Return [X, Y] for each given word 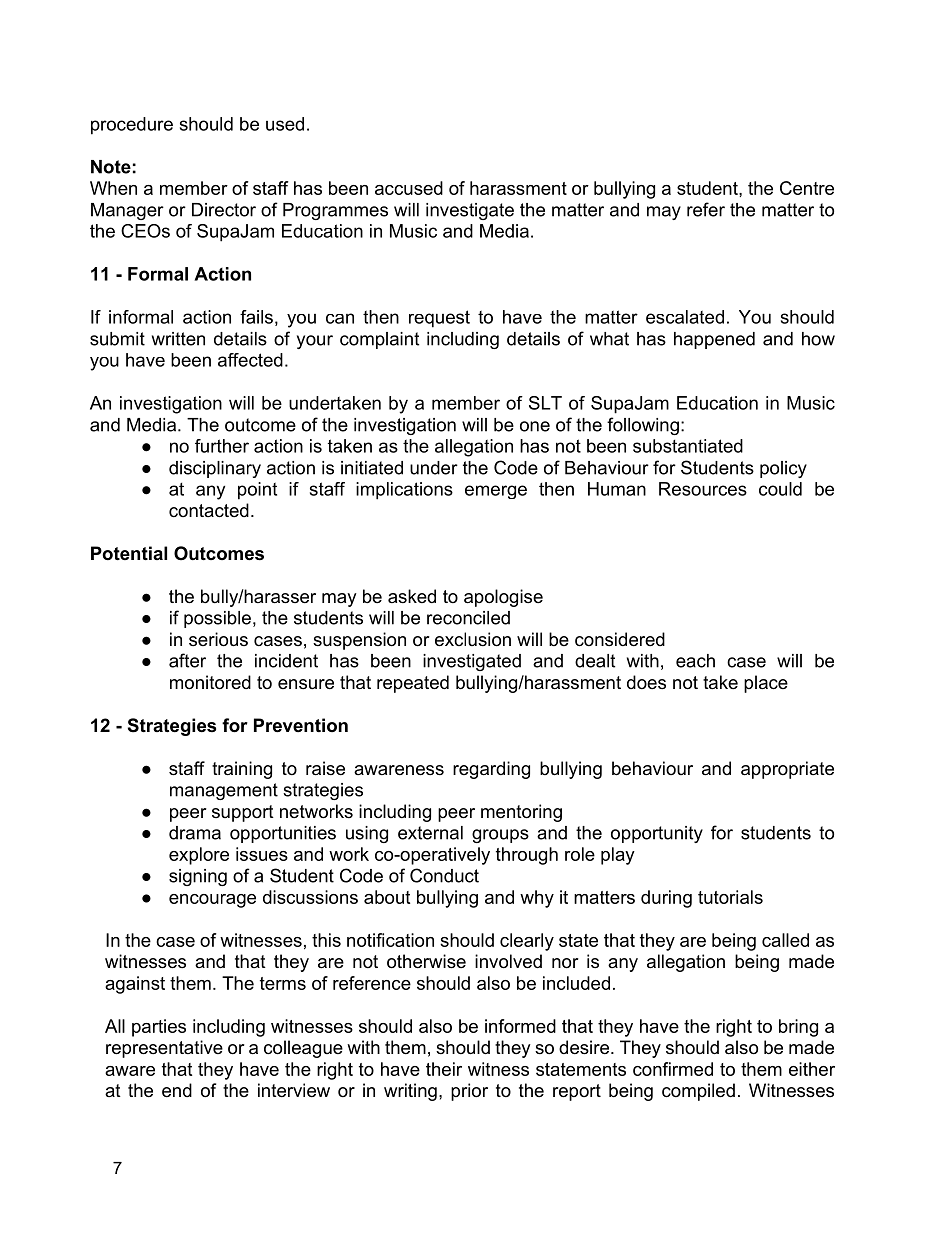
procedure [132, 126]
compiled [698, 1092]
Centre [807, 188]
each [695, 661]
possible [217, 619]
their [444, 1069]
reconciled [468, 618]
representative [164, 1049]
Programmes [335, 211]
